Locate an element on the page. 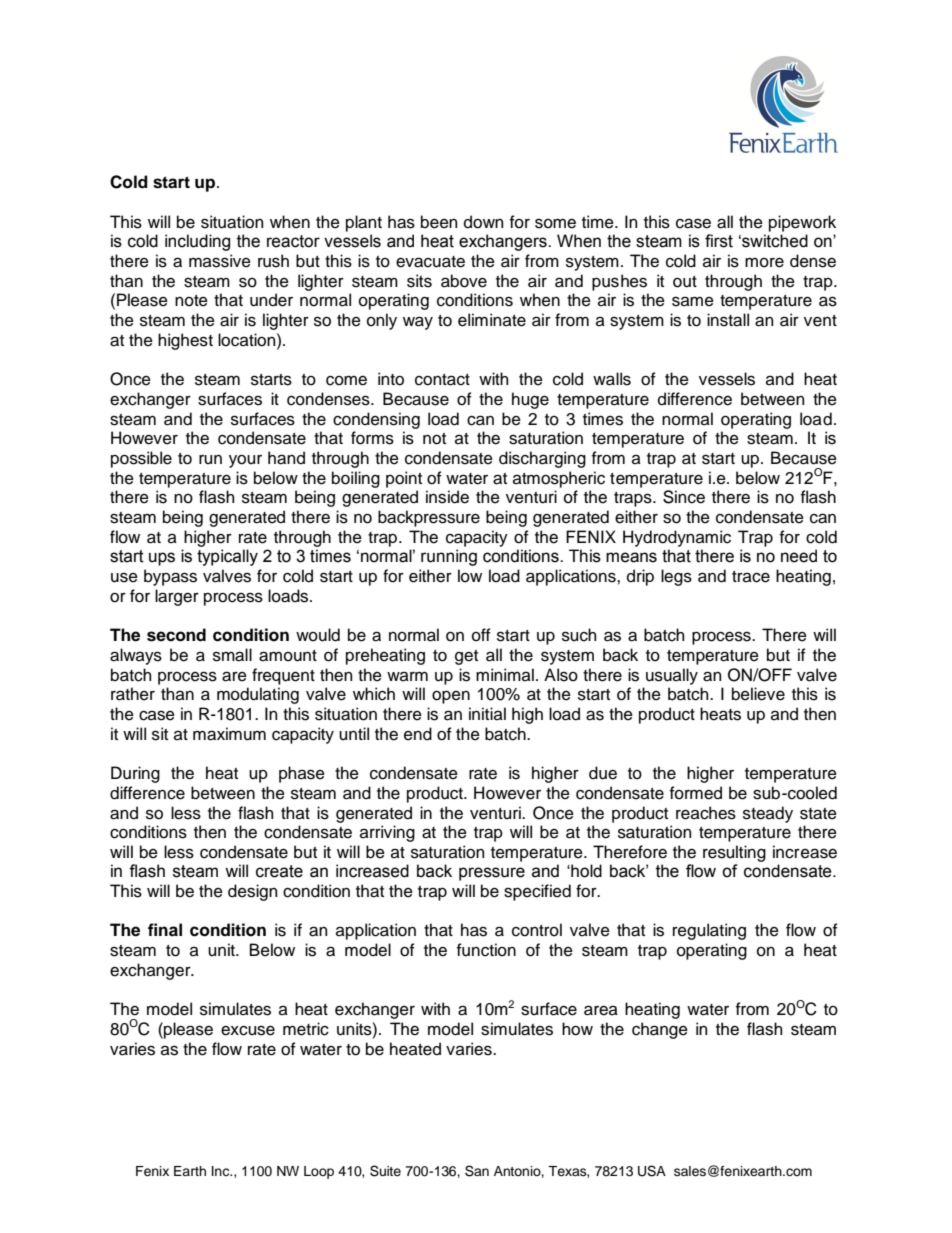  first is located at coordinates (719, 241).
